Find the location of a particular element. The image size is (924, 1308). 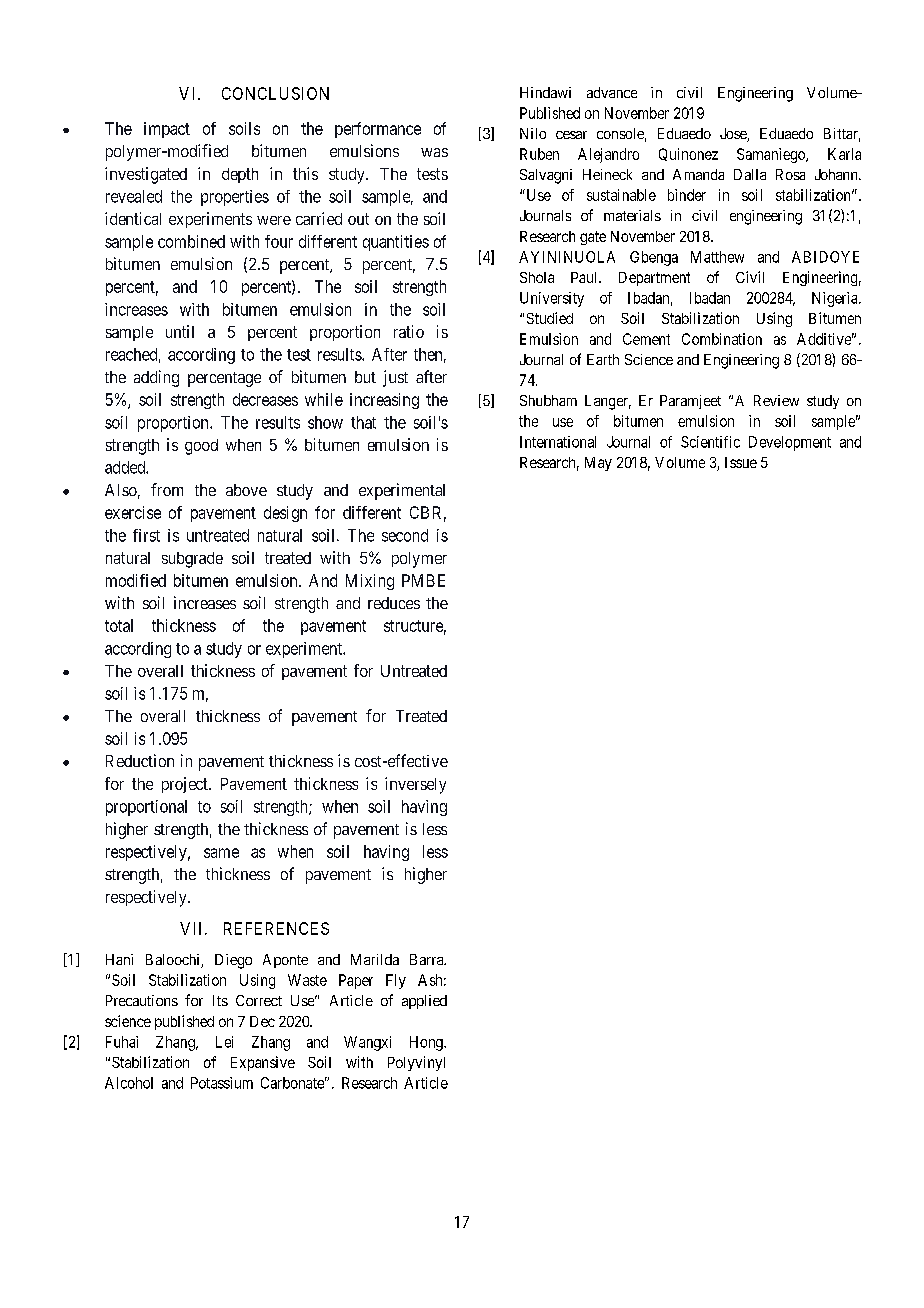

Ruben is located at coordinates (539, 154).
